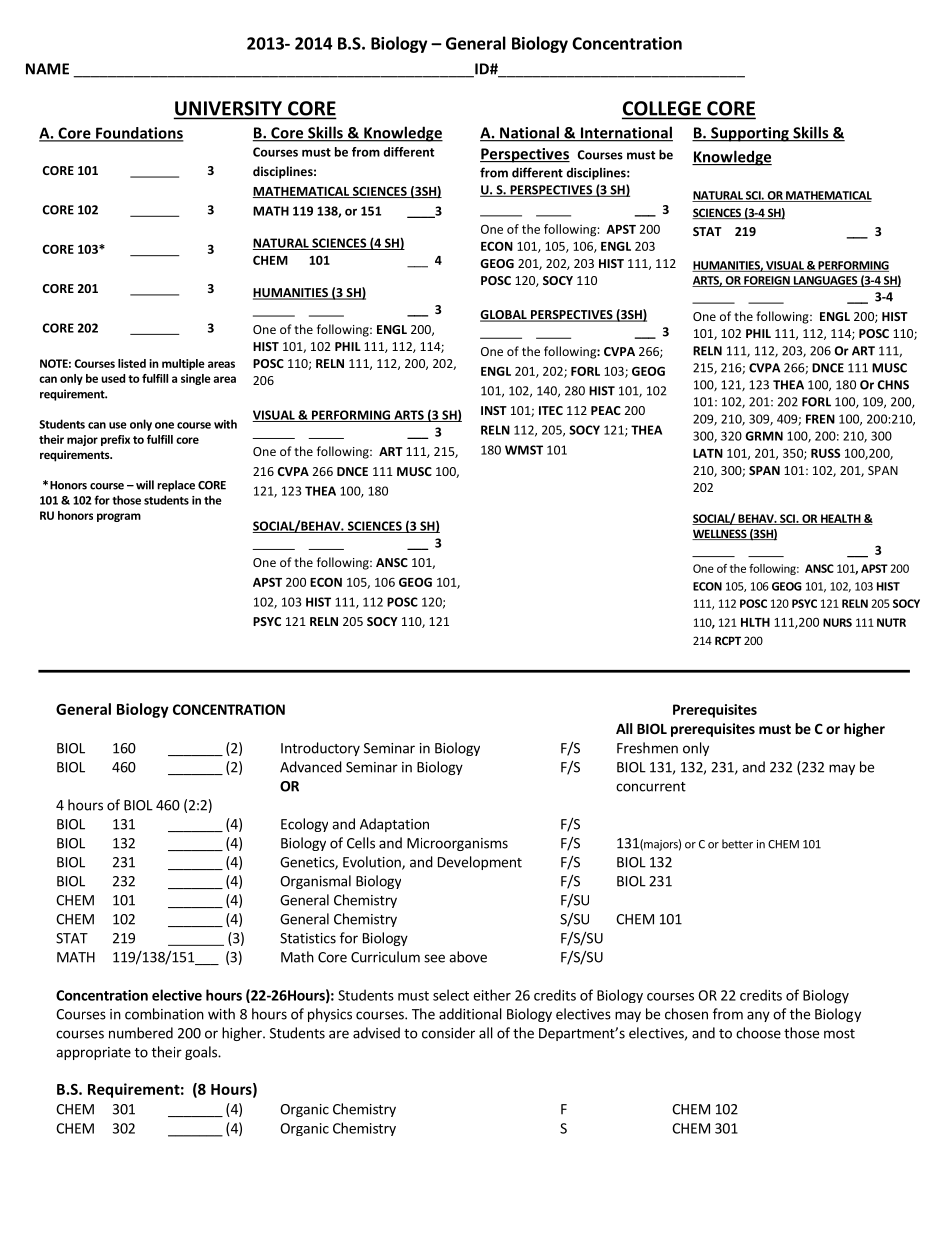 This image has width=952, height=1233. Describe the element at coordinates (758, 1016) in the image. I see `any` at that location.
